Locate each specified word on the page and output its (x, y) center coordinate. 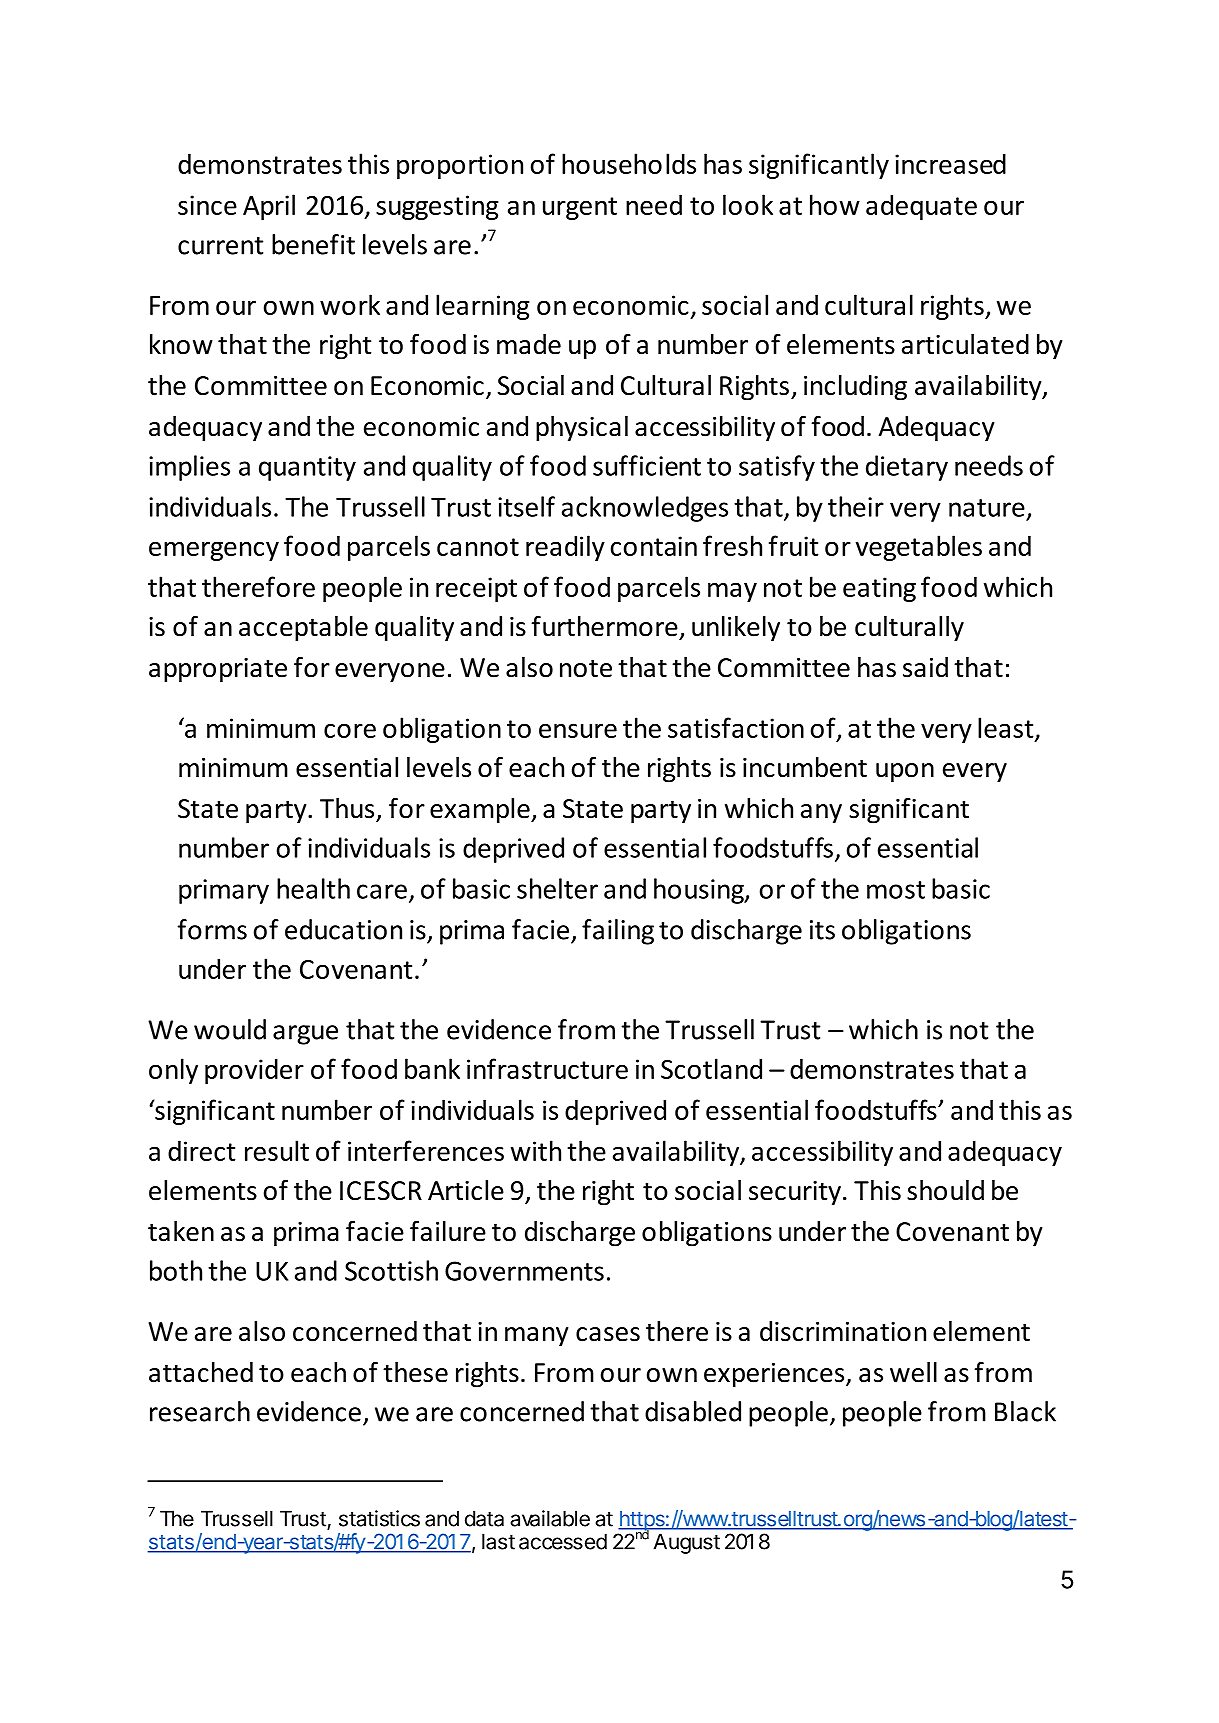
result (277, 1150)
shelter (557, 888)
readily (565, 548)
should (945, 1190)
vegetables (919, 548)
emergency (214, 551)
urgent (580, 208)
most (896, 890)
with (536, 1150)
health (313, 888)
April (269, 207)
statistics (379, 1518)
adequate (921, 207)
